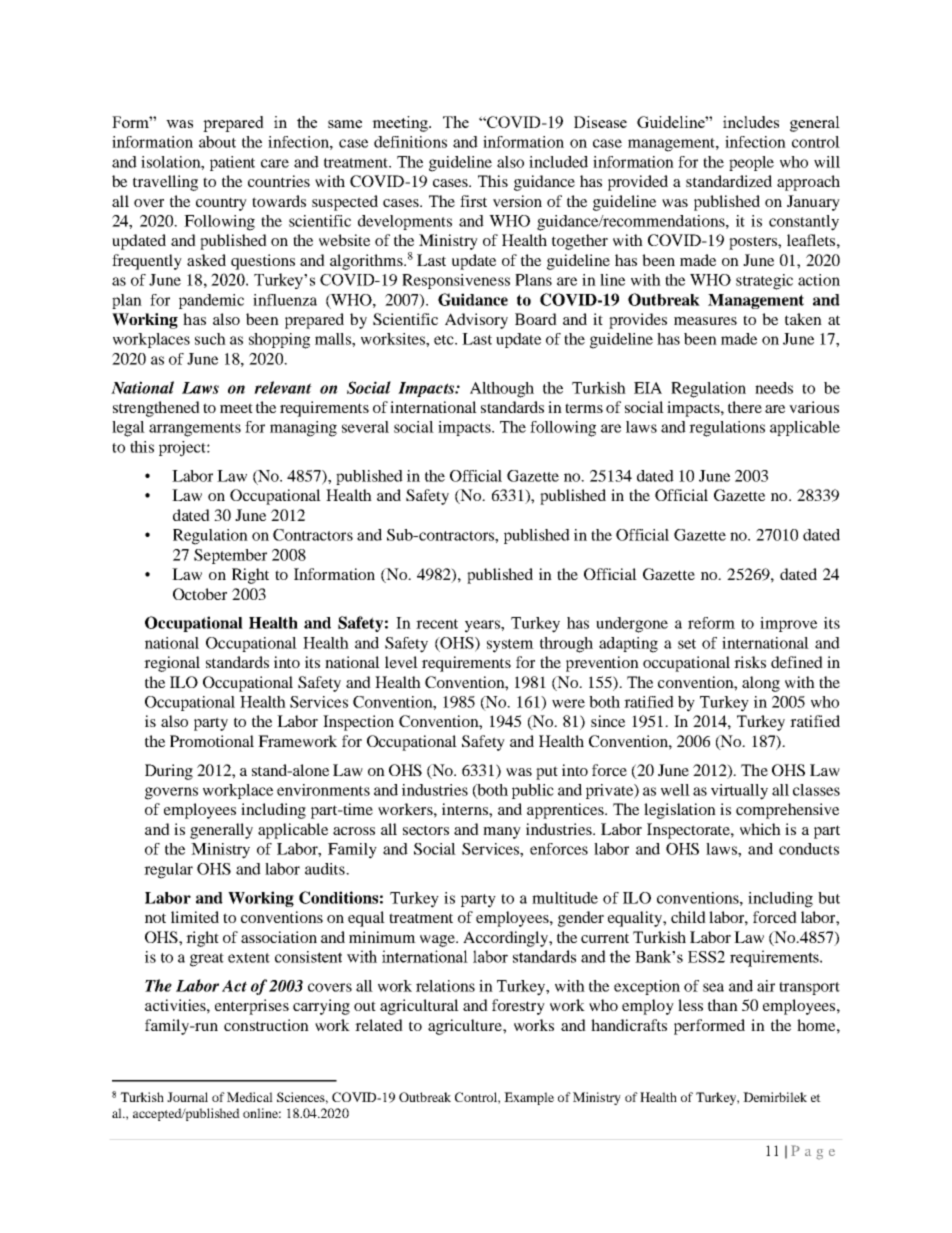  What do you see at coordinates (200, 594) in the screenshot?
I see `October` at bounding box center [200, 594].
